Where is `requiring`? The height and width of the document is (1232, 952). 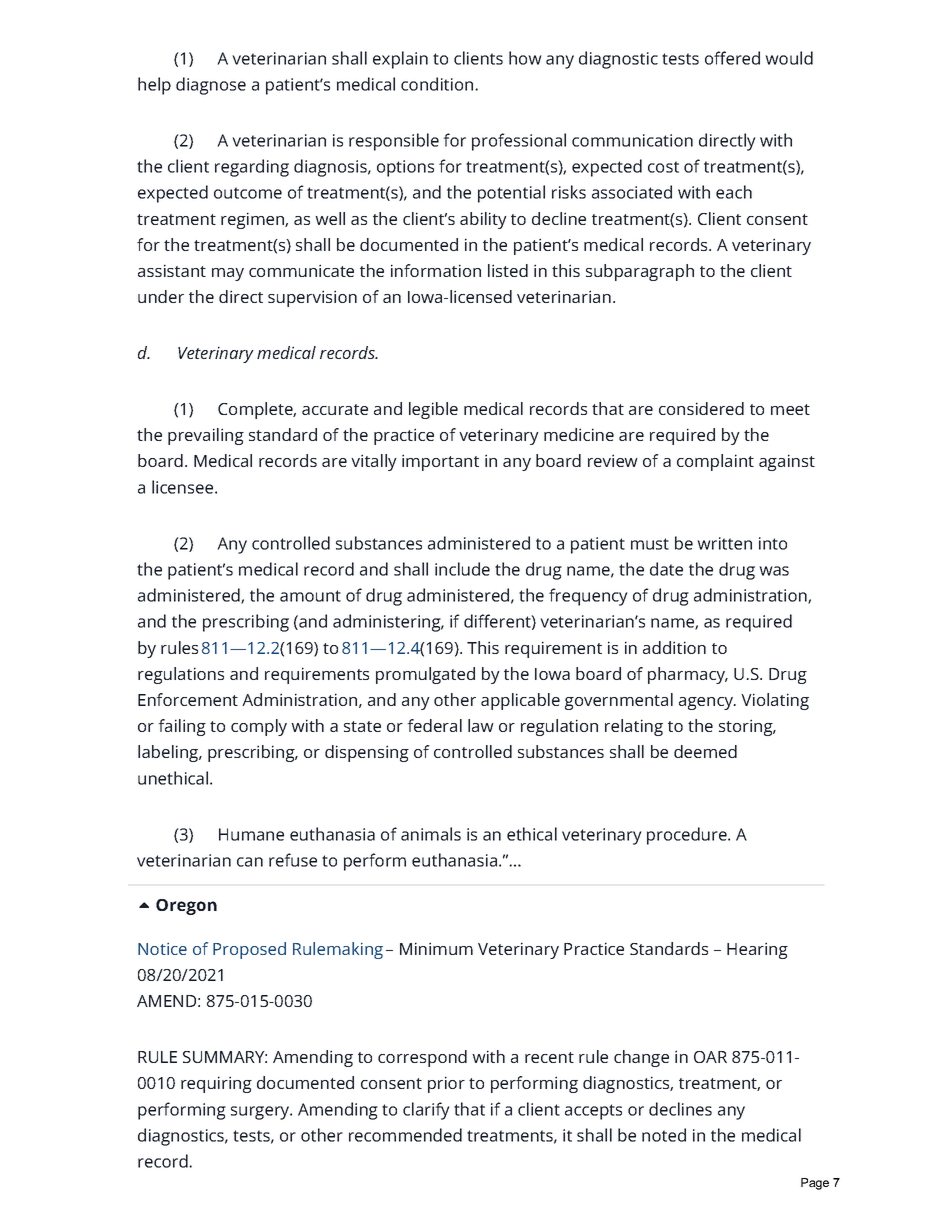 requiring is located at coordinates (216, 1084).
